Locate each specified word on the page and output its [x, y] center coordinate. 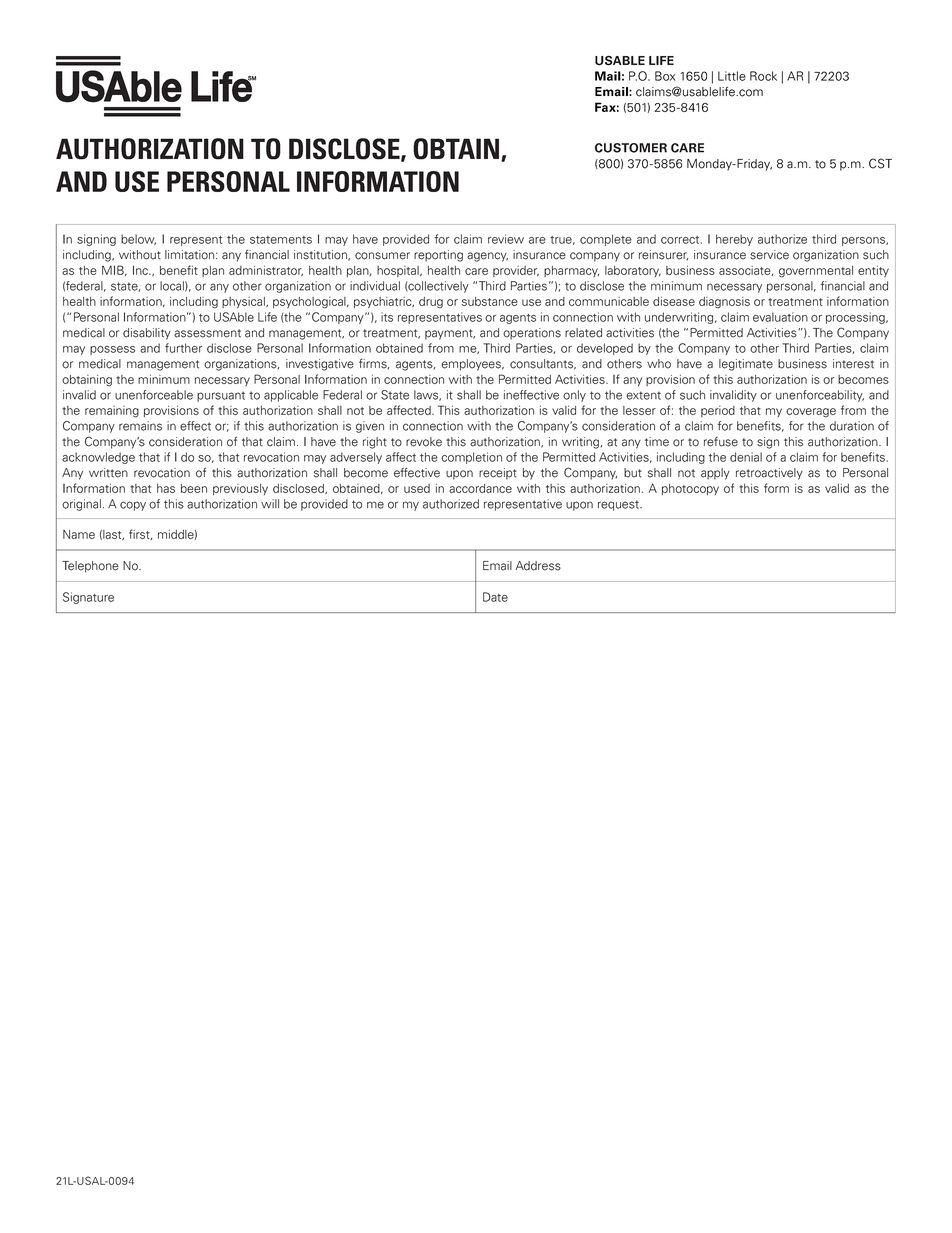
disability [147, 334]
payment [450, 334]
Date [495, 597]
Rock [763, 76]
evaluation [780, 317]
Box [665, 76]
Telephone [90, 567]
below [138, 239]
